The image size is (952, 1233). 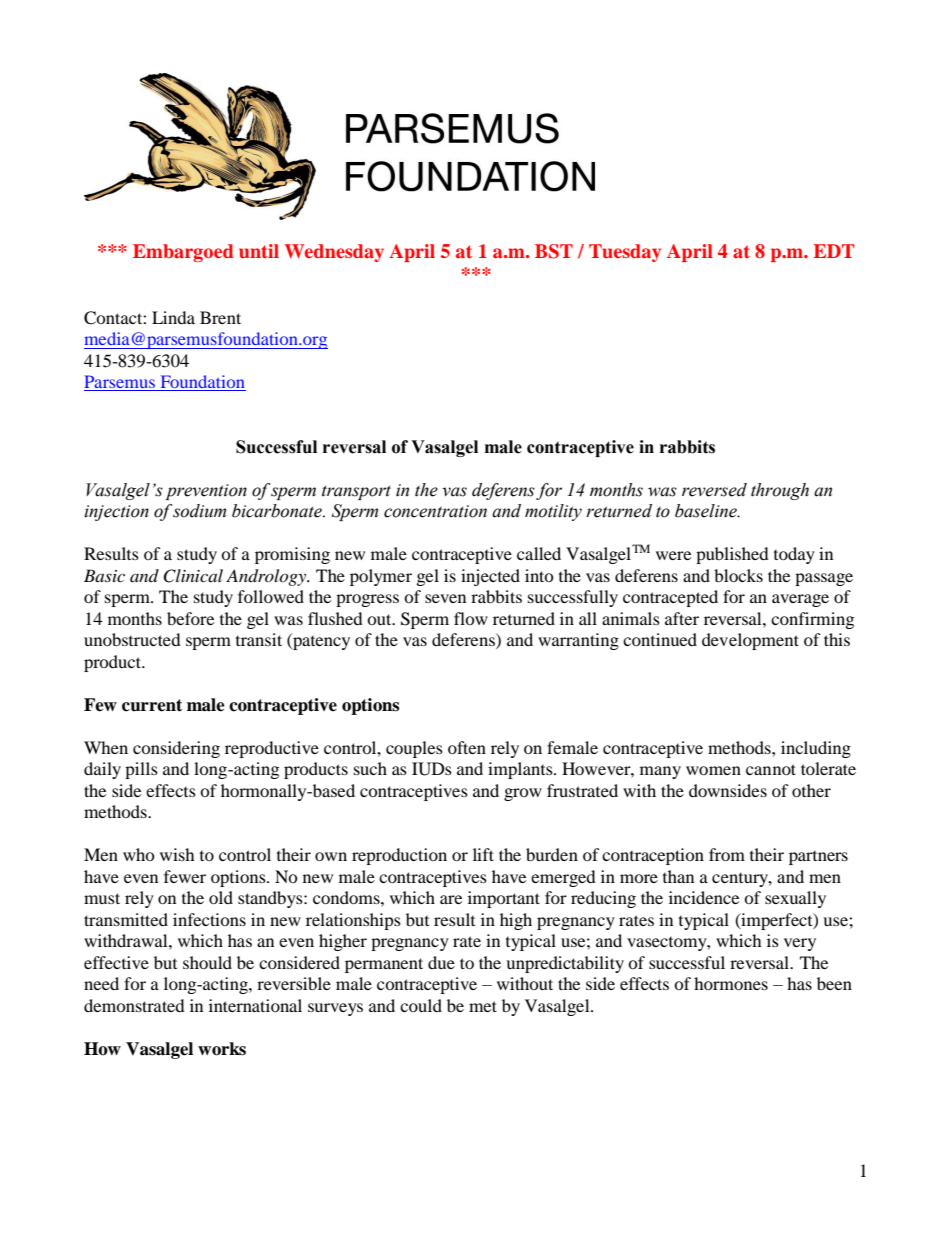 I want to click on concentration, so click(x=435, y=511).
